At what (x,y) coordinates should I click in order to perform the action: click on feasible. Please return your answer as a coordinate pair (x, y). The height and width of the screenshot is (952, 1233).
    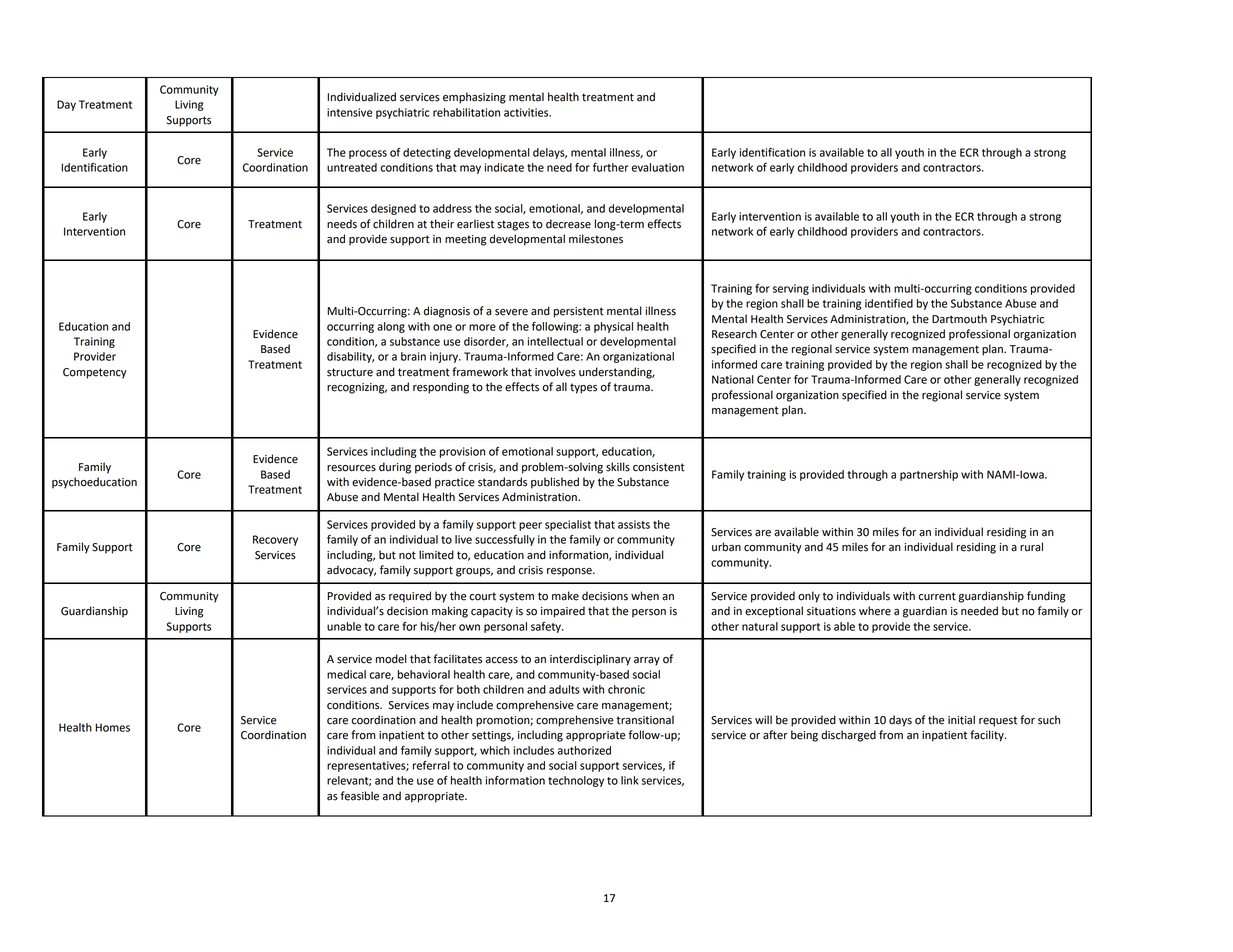
    Looking at the image, I should click on (359, 796).
